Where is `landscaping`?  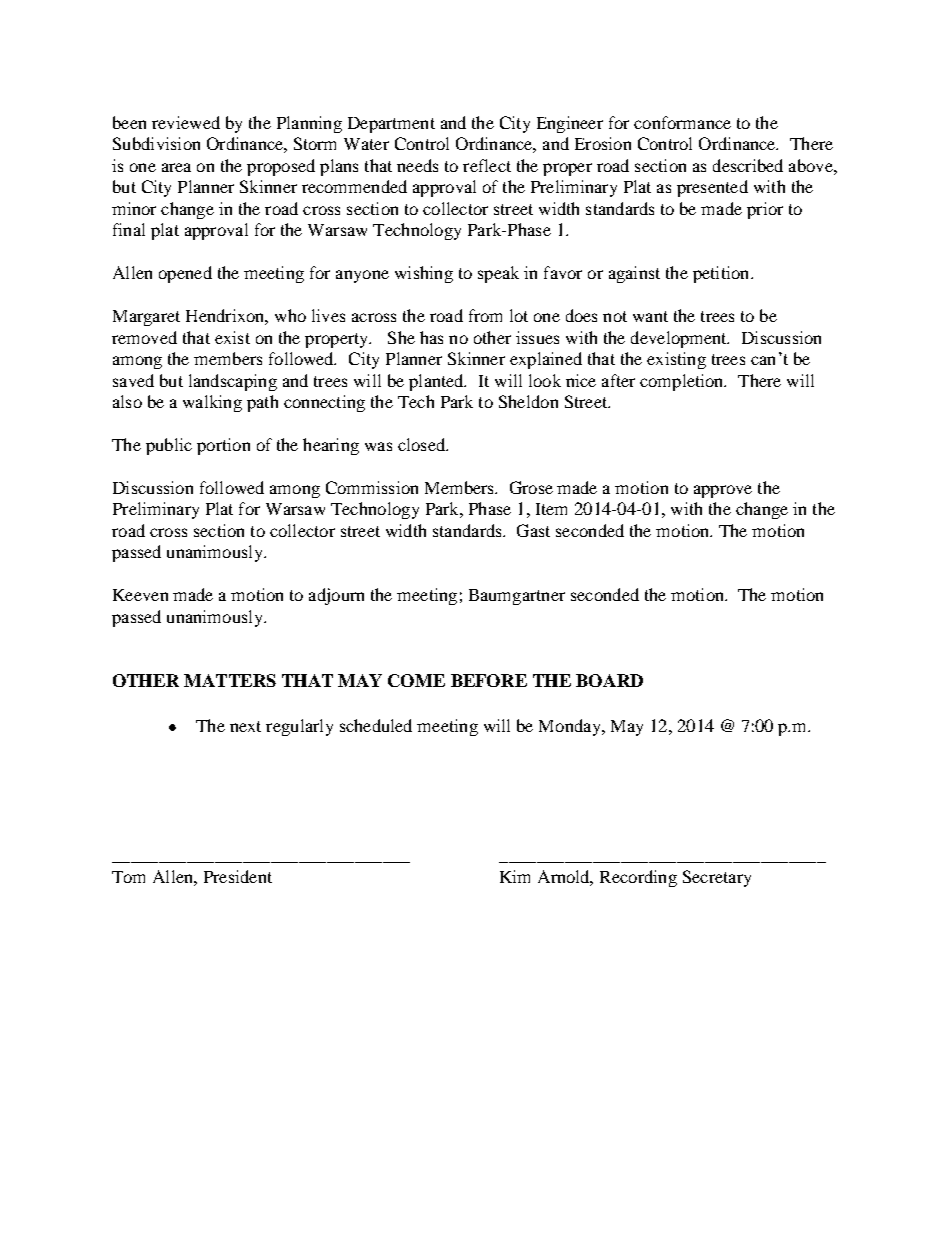 landscaping is located at coordinates (233, 382).
